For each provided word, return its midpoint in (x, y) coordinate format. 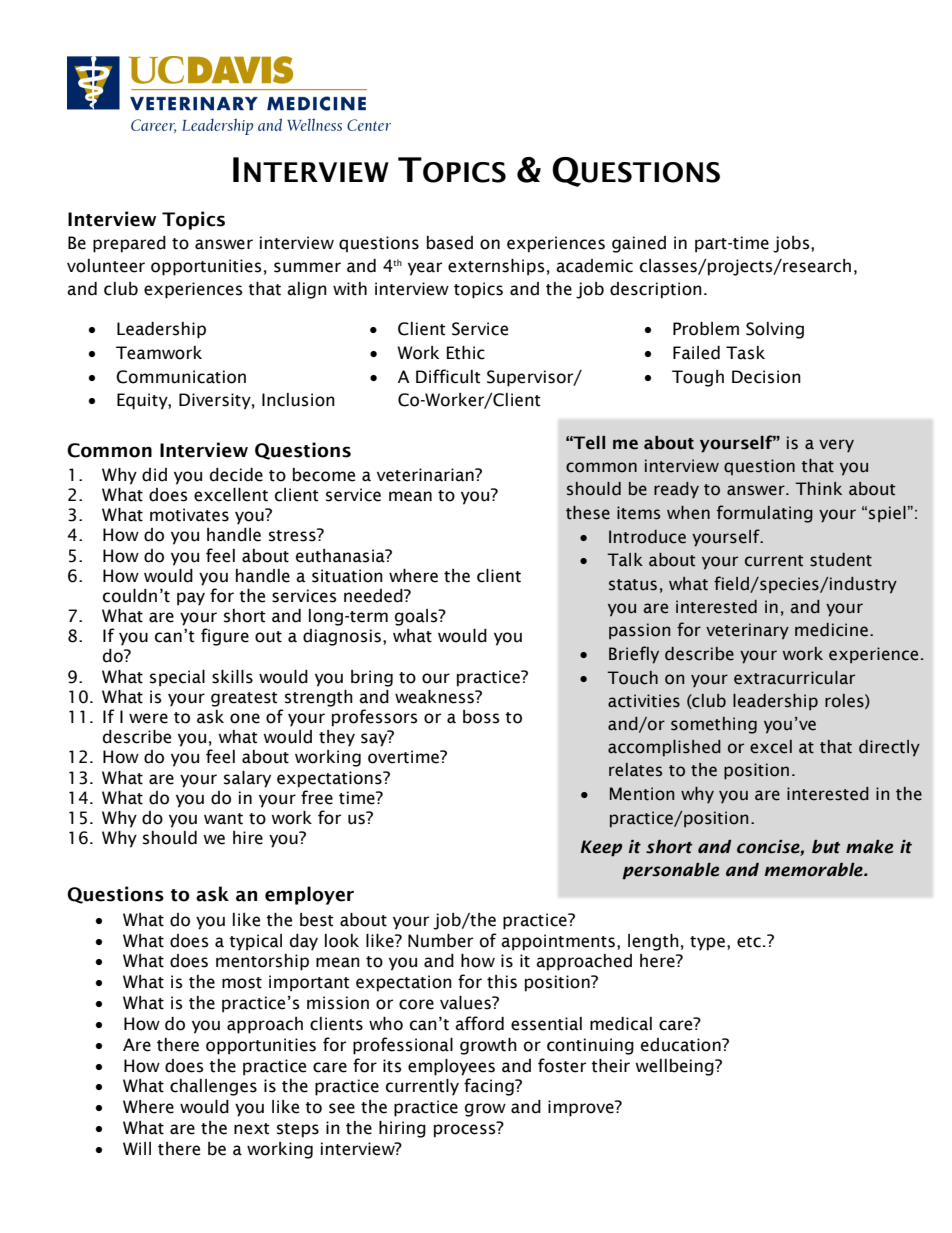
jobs (792, 244)
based (450, 243)
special (177, 678)
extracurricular (794, 678)
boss (481, 717)
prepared (129, 244)
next (252, 1129)
